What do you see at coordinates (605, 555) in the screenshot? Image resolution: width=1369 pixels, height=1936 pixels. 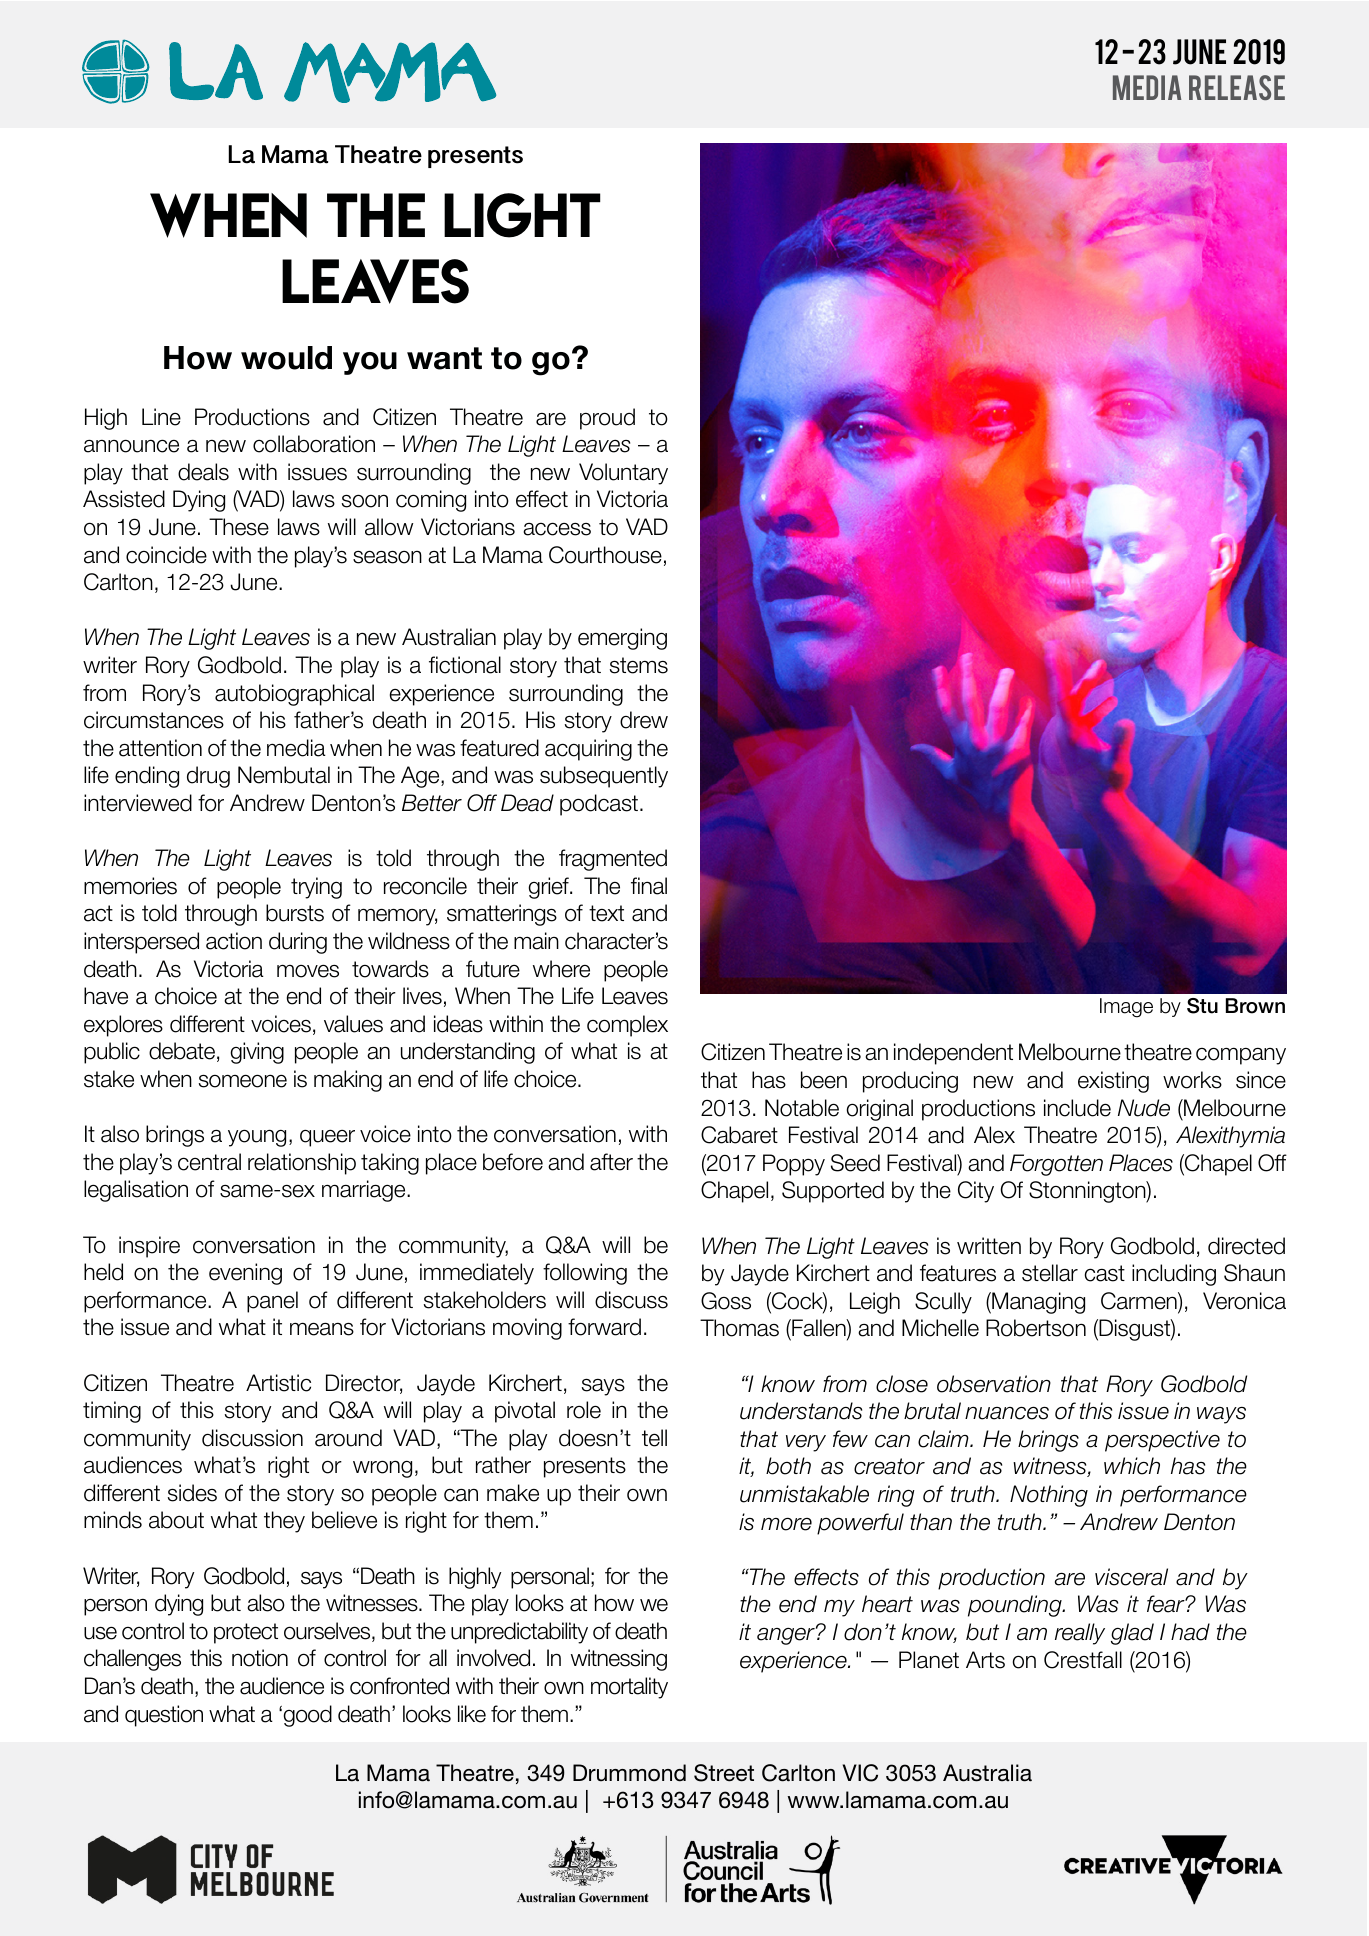 I see `Courthouse` at bounding box center [605, 555].
